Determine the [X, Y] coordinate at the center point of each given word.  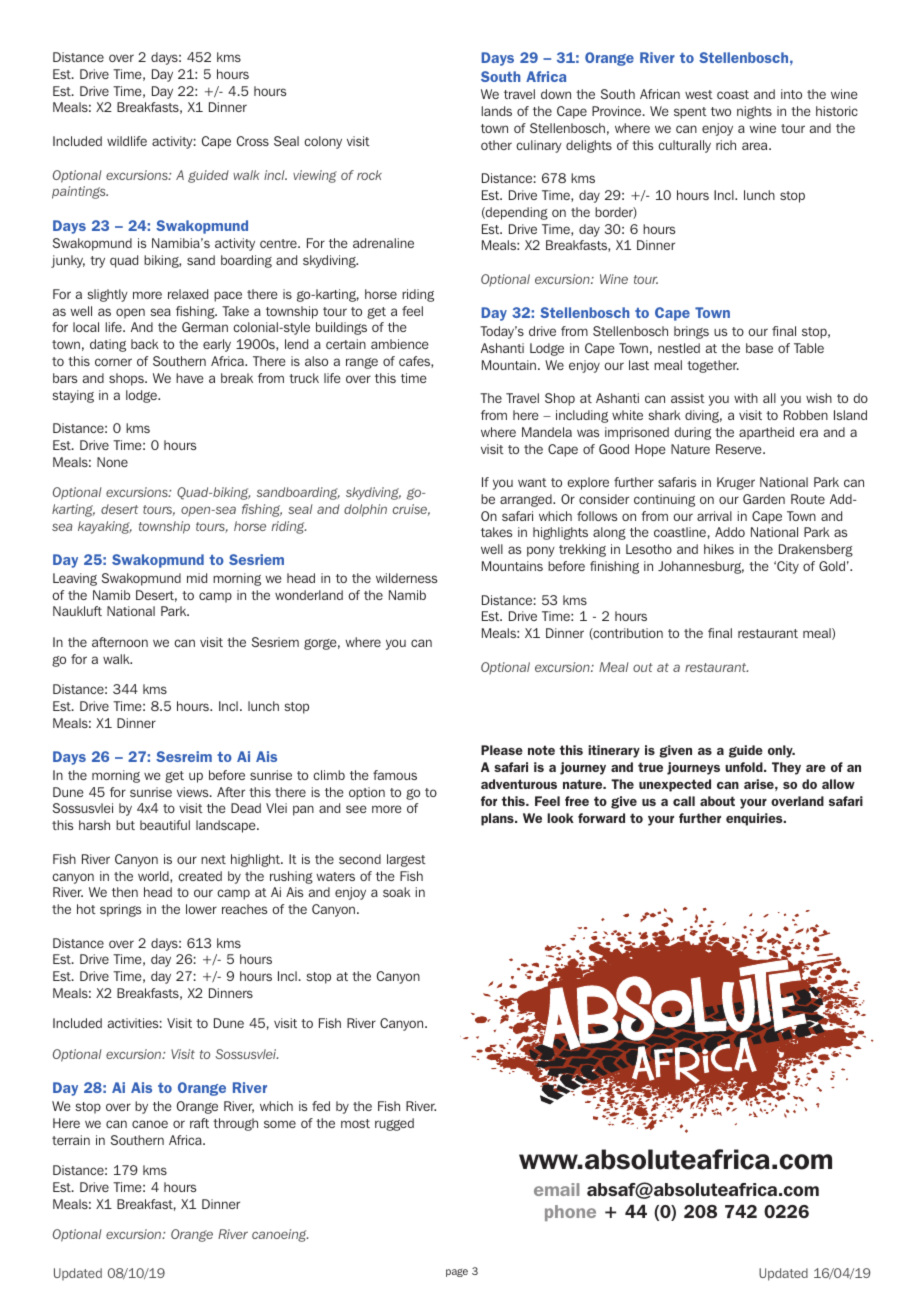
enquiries [755, 819]
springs [120, 910]
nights [754, 112]
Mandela [547, 432]
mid [197, 578]
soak [397, 892]
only [781, 751]
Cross [253, 141]
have [190, 378]
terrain [71, 1140]
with [746, 398]
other [496, 145]
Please [502, 750]
